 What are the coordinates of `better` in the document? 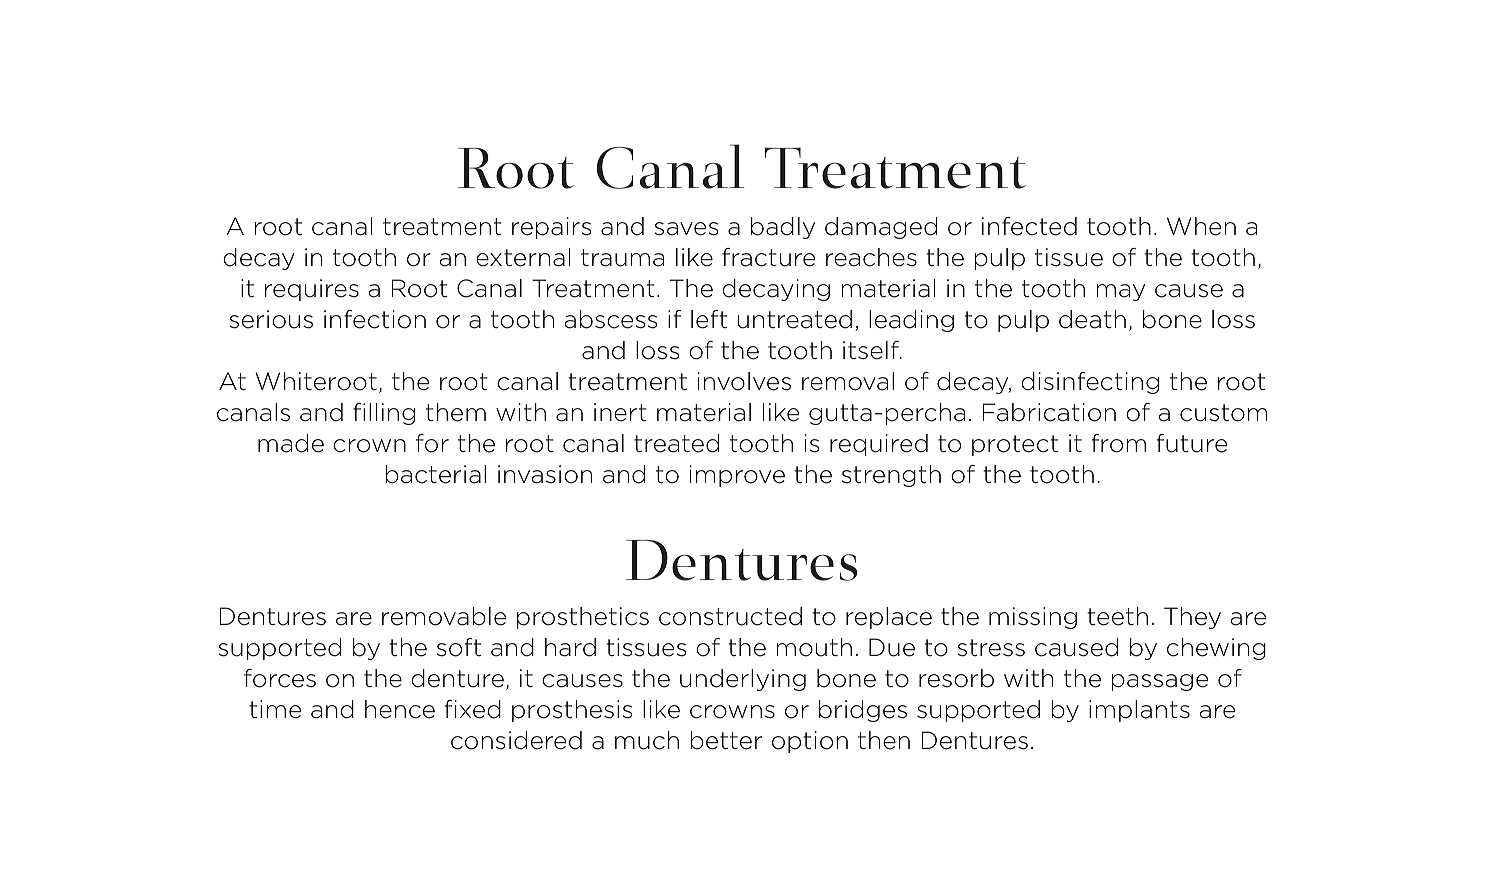 It's located at (726, 740).
